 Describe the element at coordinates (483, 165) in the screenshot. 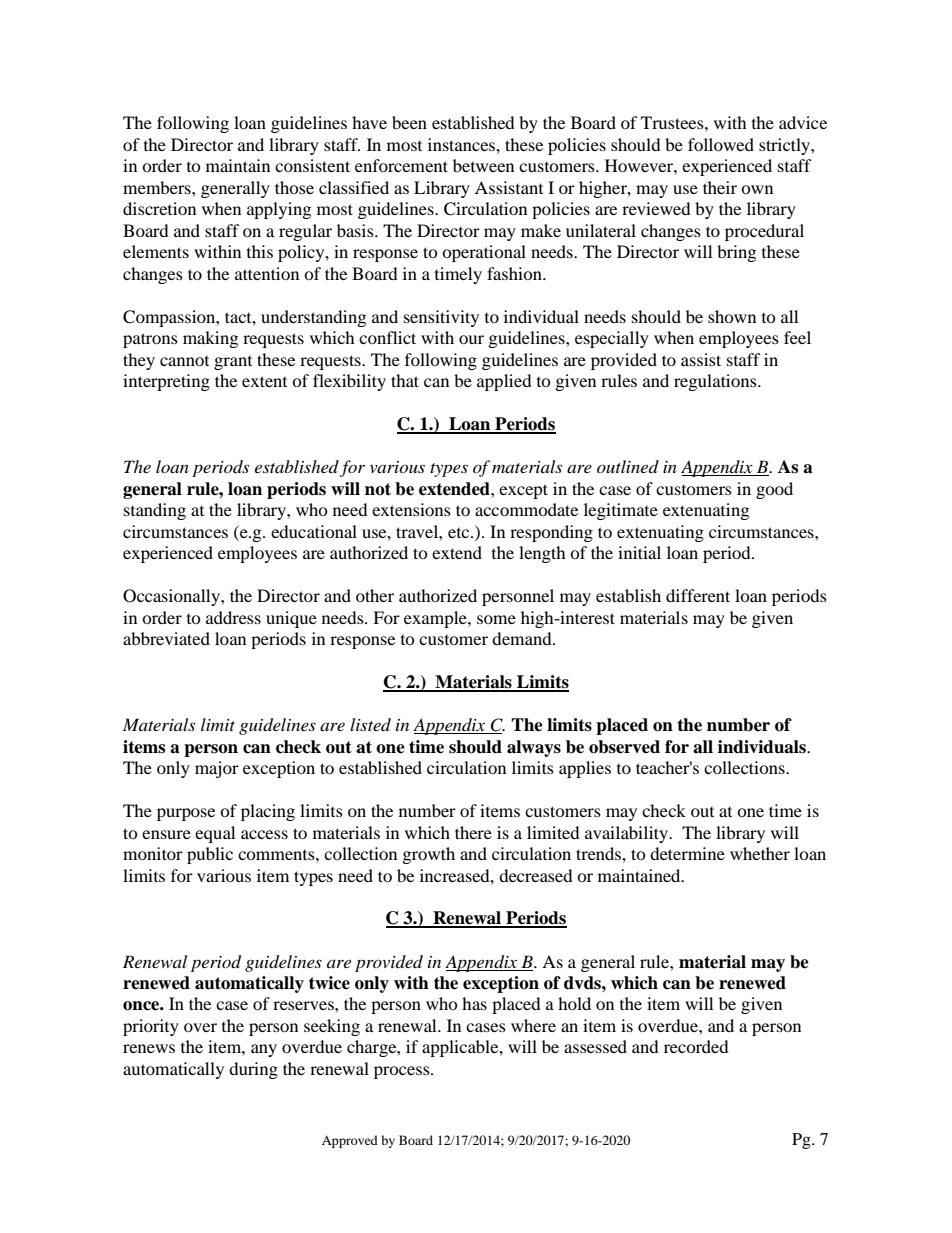

I see `between` at that location.
